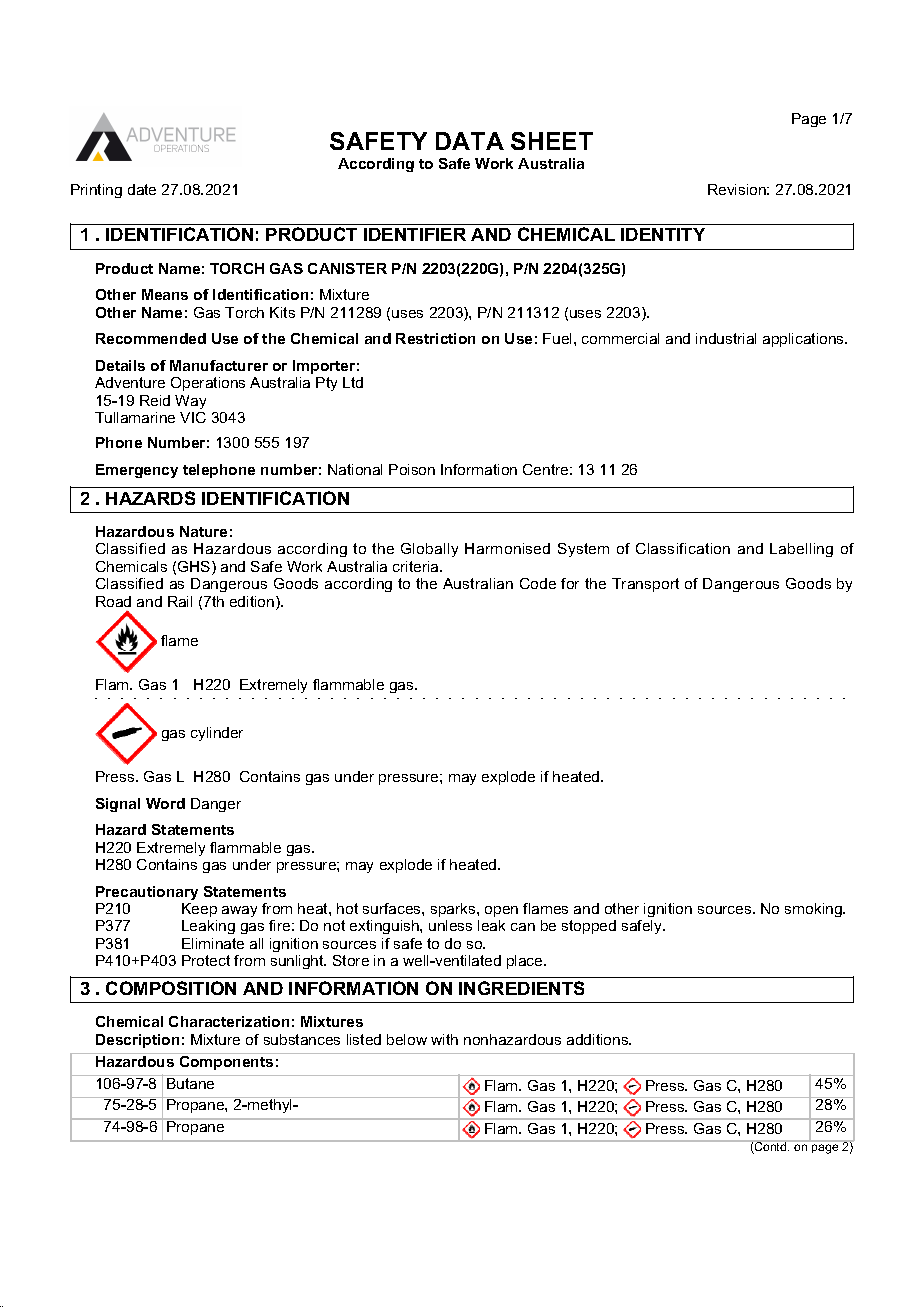  What do you see at coordinates (470, 141) in the screenshot?
I see `DATA` at bounding box center [470, 141].
